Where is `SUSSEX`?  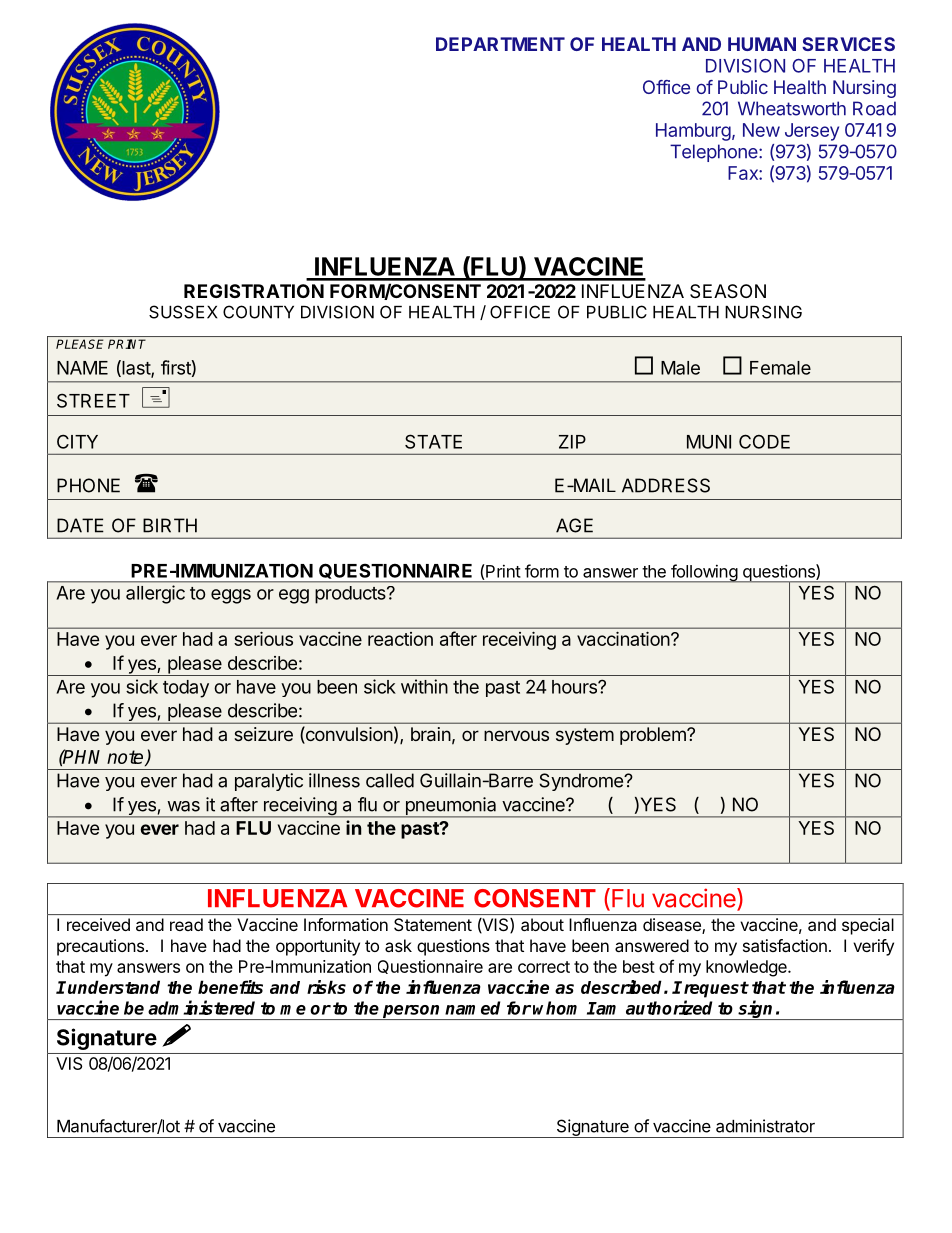
SUSSEX is located at coordinates (183, 312).
